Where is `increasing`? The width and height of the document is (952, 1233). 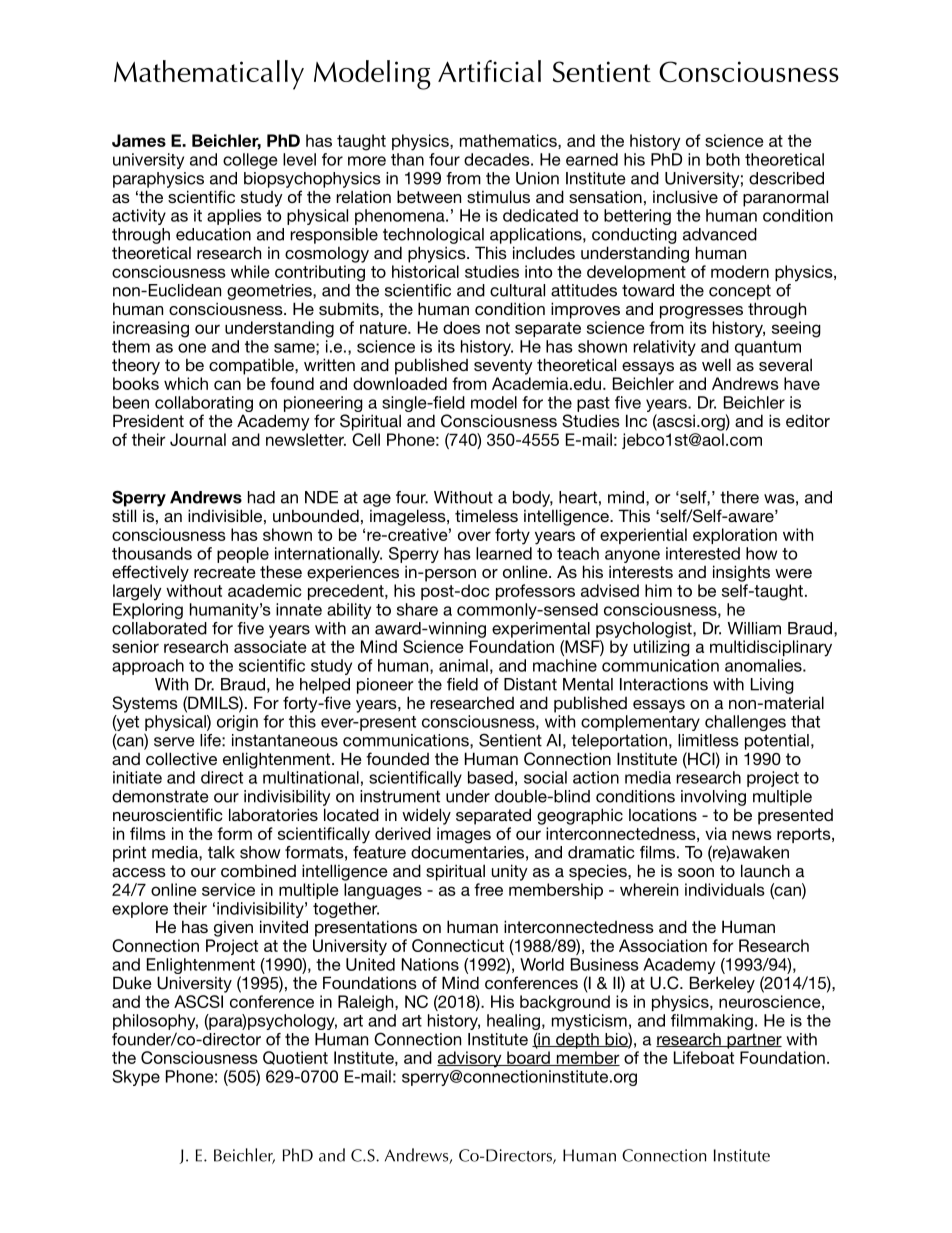
increasing is located at coordinates (151, 329).
